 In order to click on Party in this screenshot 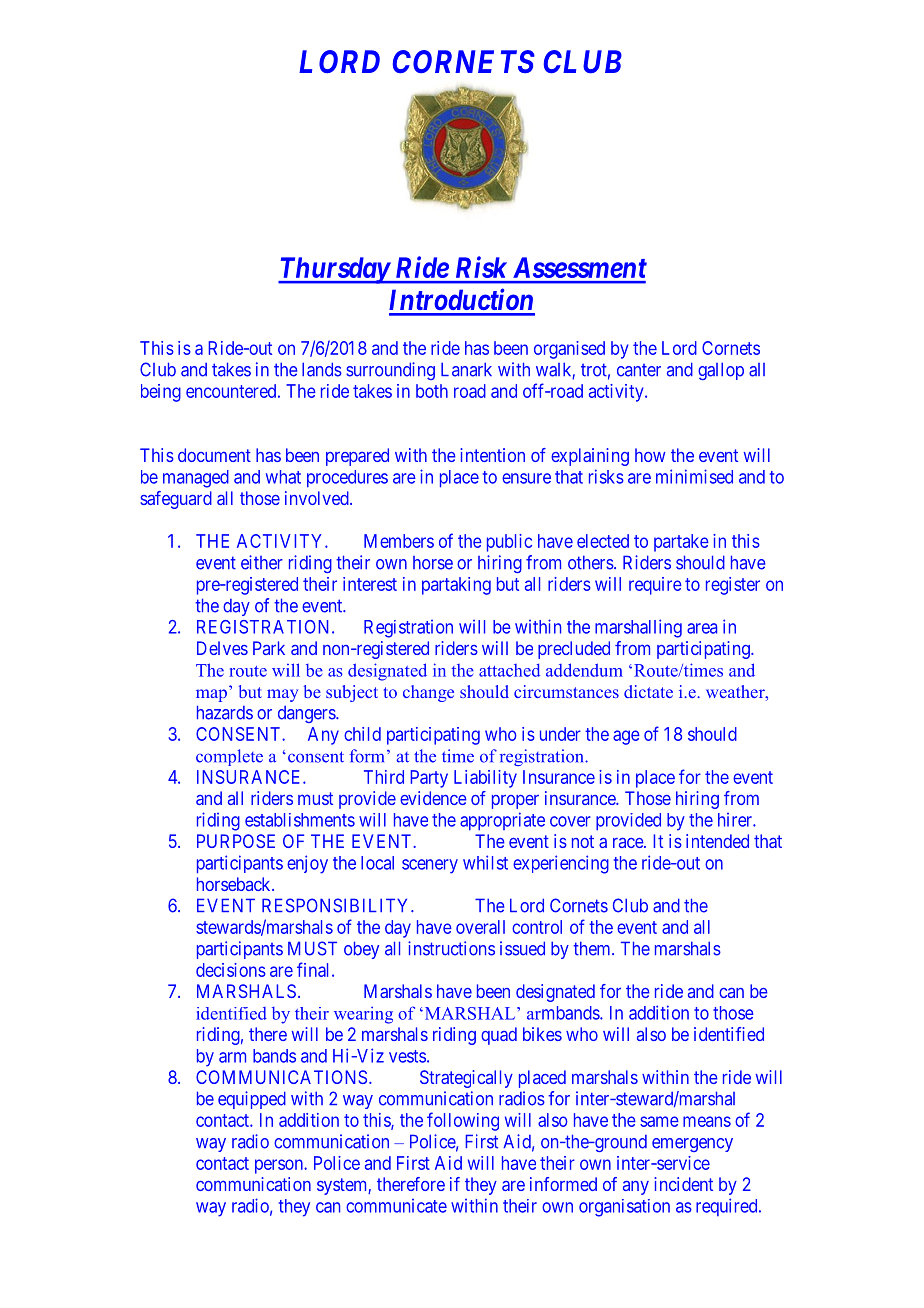, I will do `click(429, 779)`.
